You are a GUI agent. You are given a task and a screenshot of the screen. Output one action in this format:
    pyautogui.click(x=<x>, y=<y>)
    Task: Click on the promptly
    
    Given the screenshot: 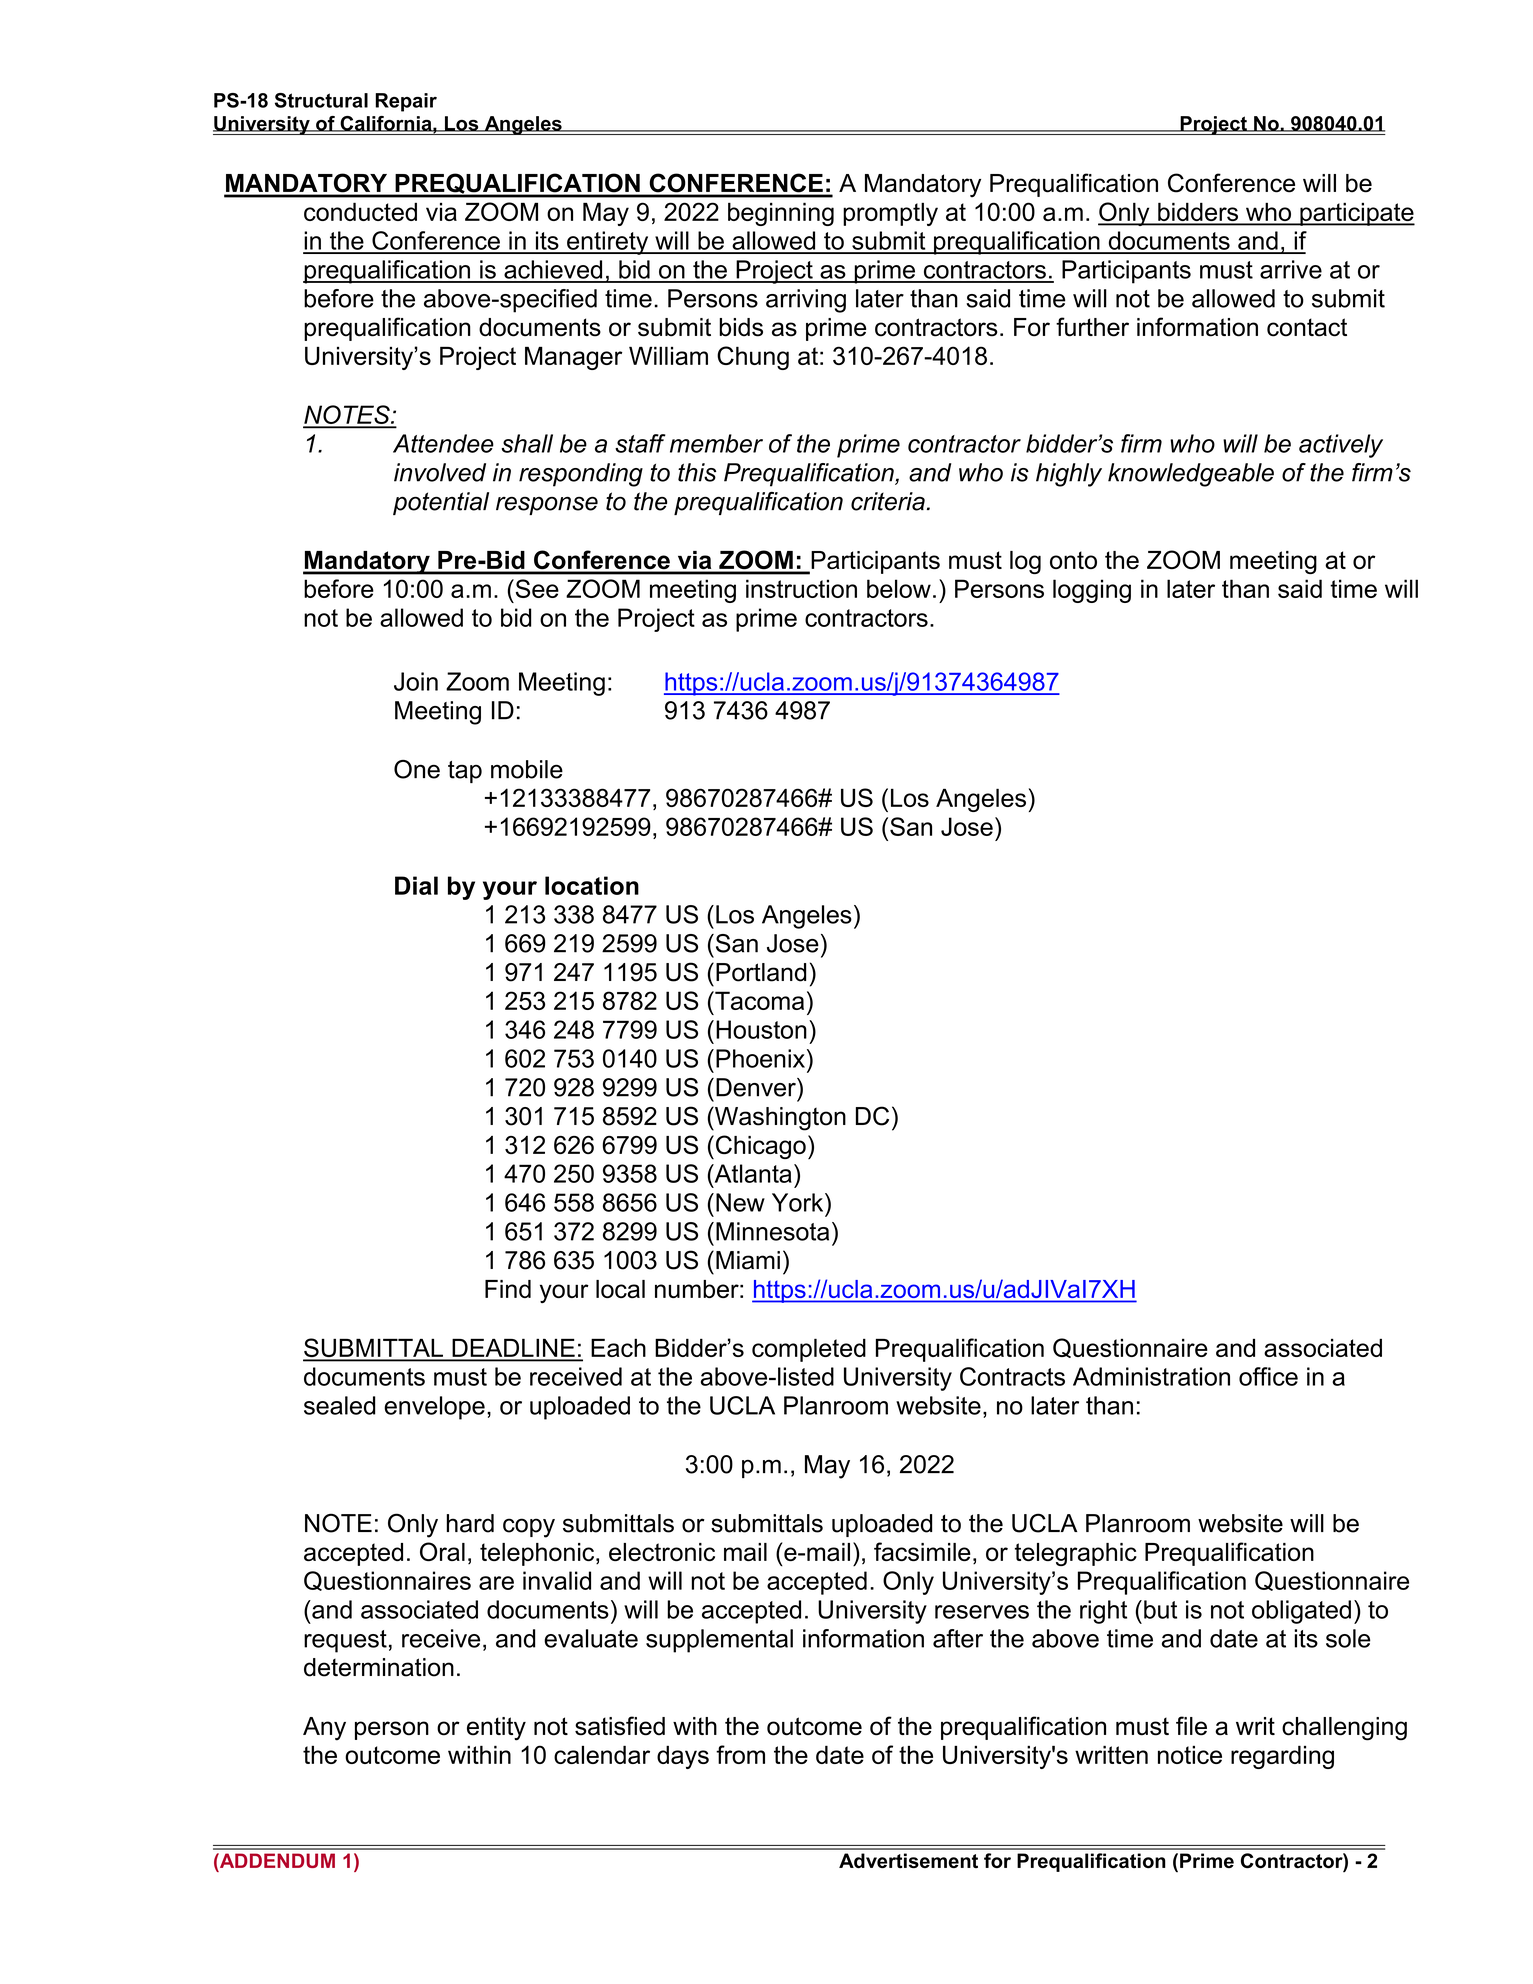 What is the action you would take?
    pyautogui.click(x=890, y=214)
